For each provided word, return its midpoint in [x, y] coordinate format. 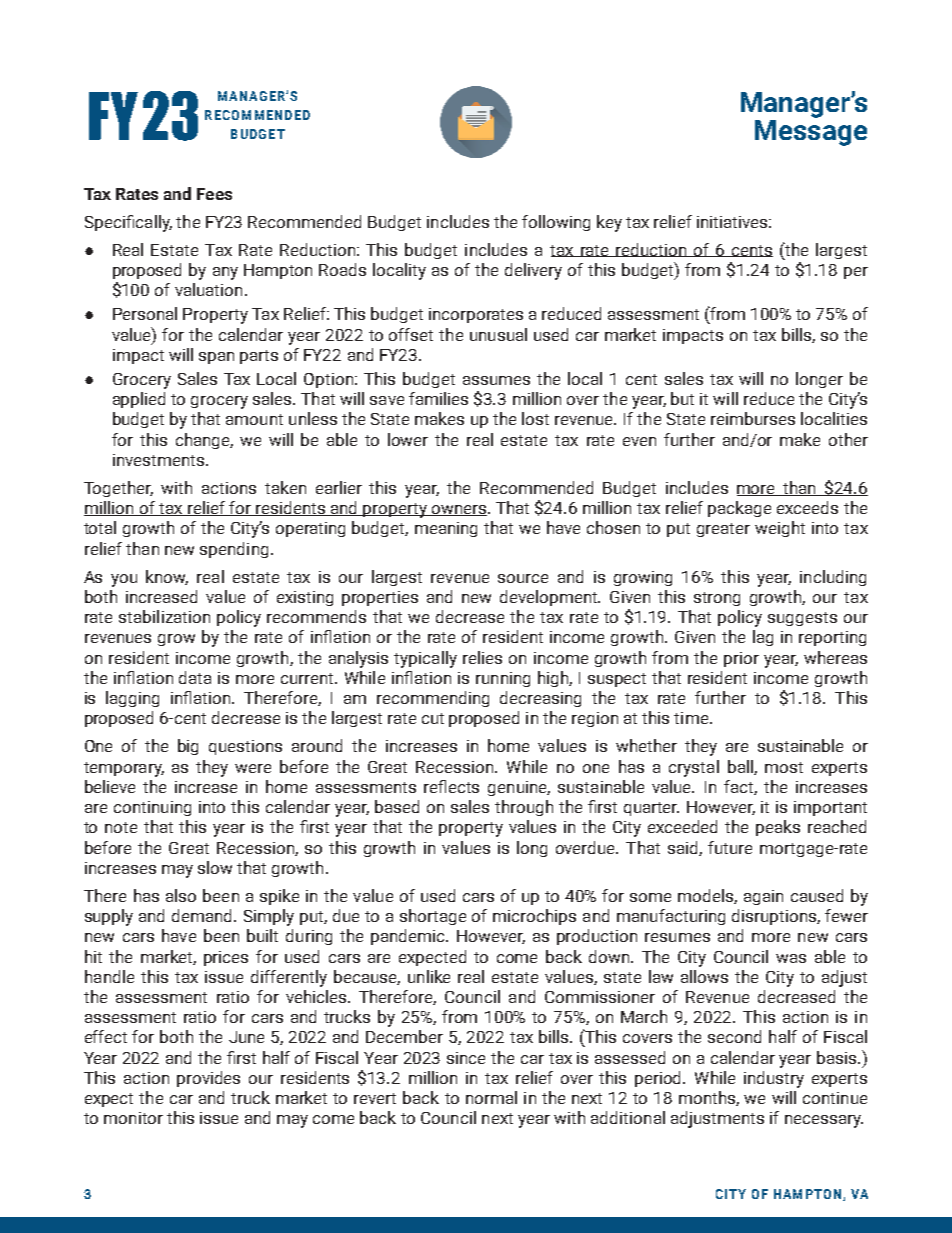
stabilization [164, 616]
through [524, 808]
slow [215, 867]
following [556, 223]
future [730, 847]
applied [139, 400]
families [438, 398]
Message [811, 133]
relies [482, 657]
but [682, 398]
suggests [802, 619]
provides [208, 1079]
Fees [214, 194]
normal [491, 1097]
